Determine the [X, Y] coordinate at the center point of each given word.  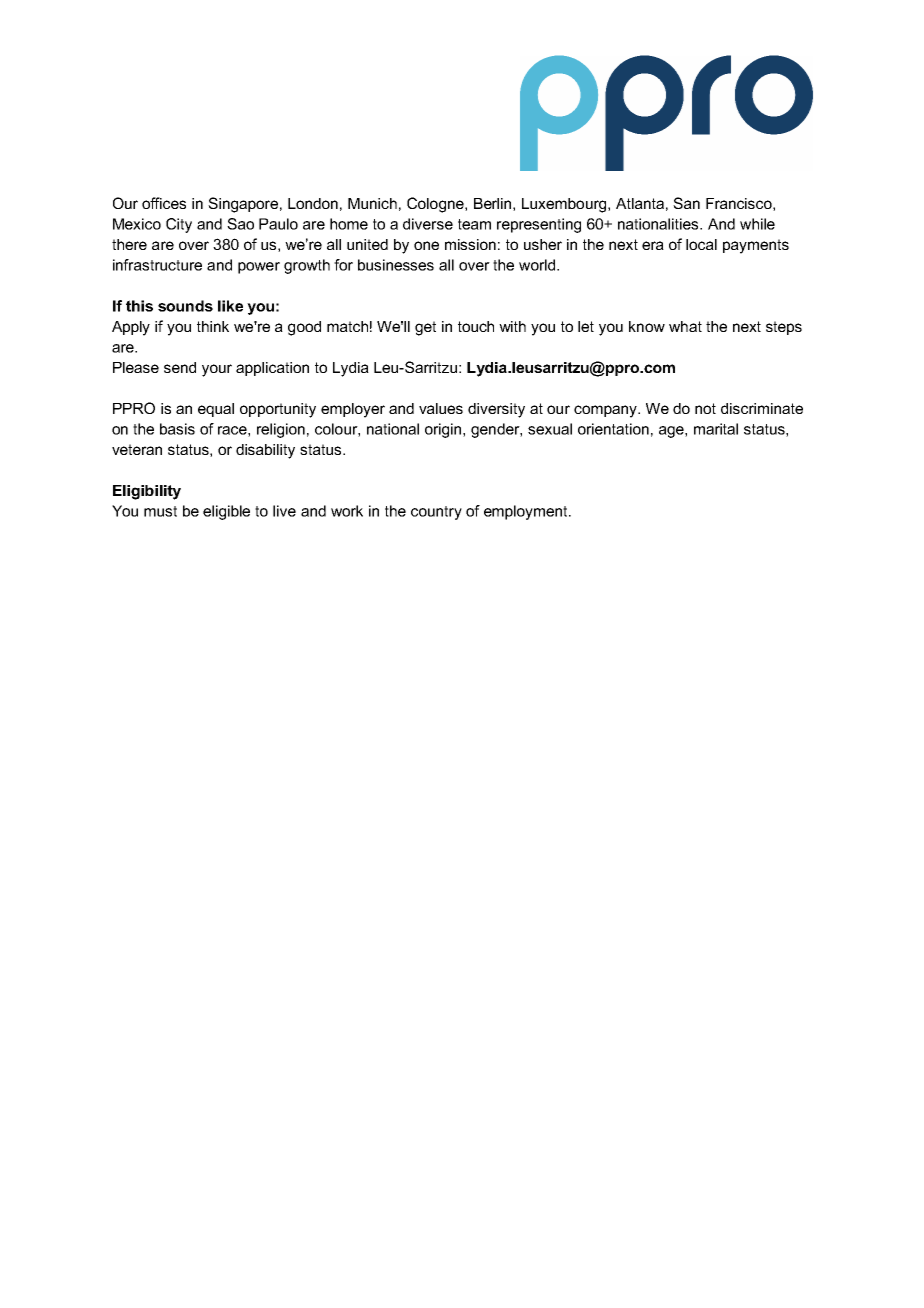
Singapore [243, 205]
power [259, 268]
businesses [396, 265]
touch [476, 326]
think [213, 326]
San [686, 203]
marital [716, 429]
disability [265, 451]
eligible [226, 512]
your [217, 370]
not [705, 408]
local [701, 244]
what [685, 326]
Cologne [436, 205]
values [441, 408]
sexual [550, 429]
